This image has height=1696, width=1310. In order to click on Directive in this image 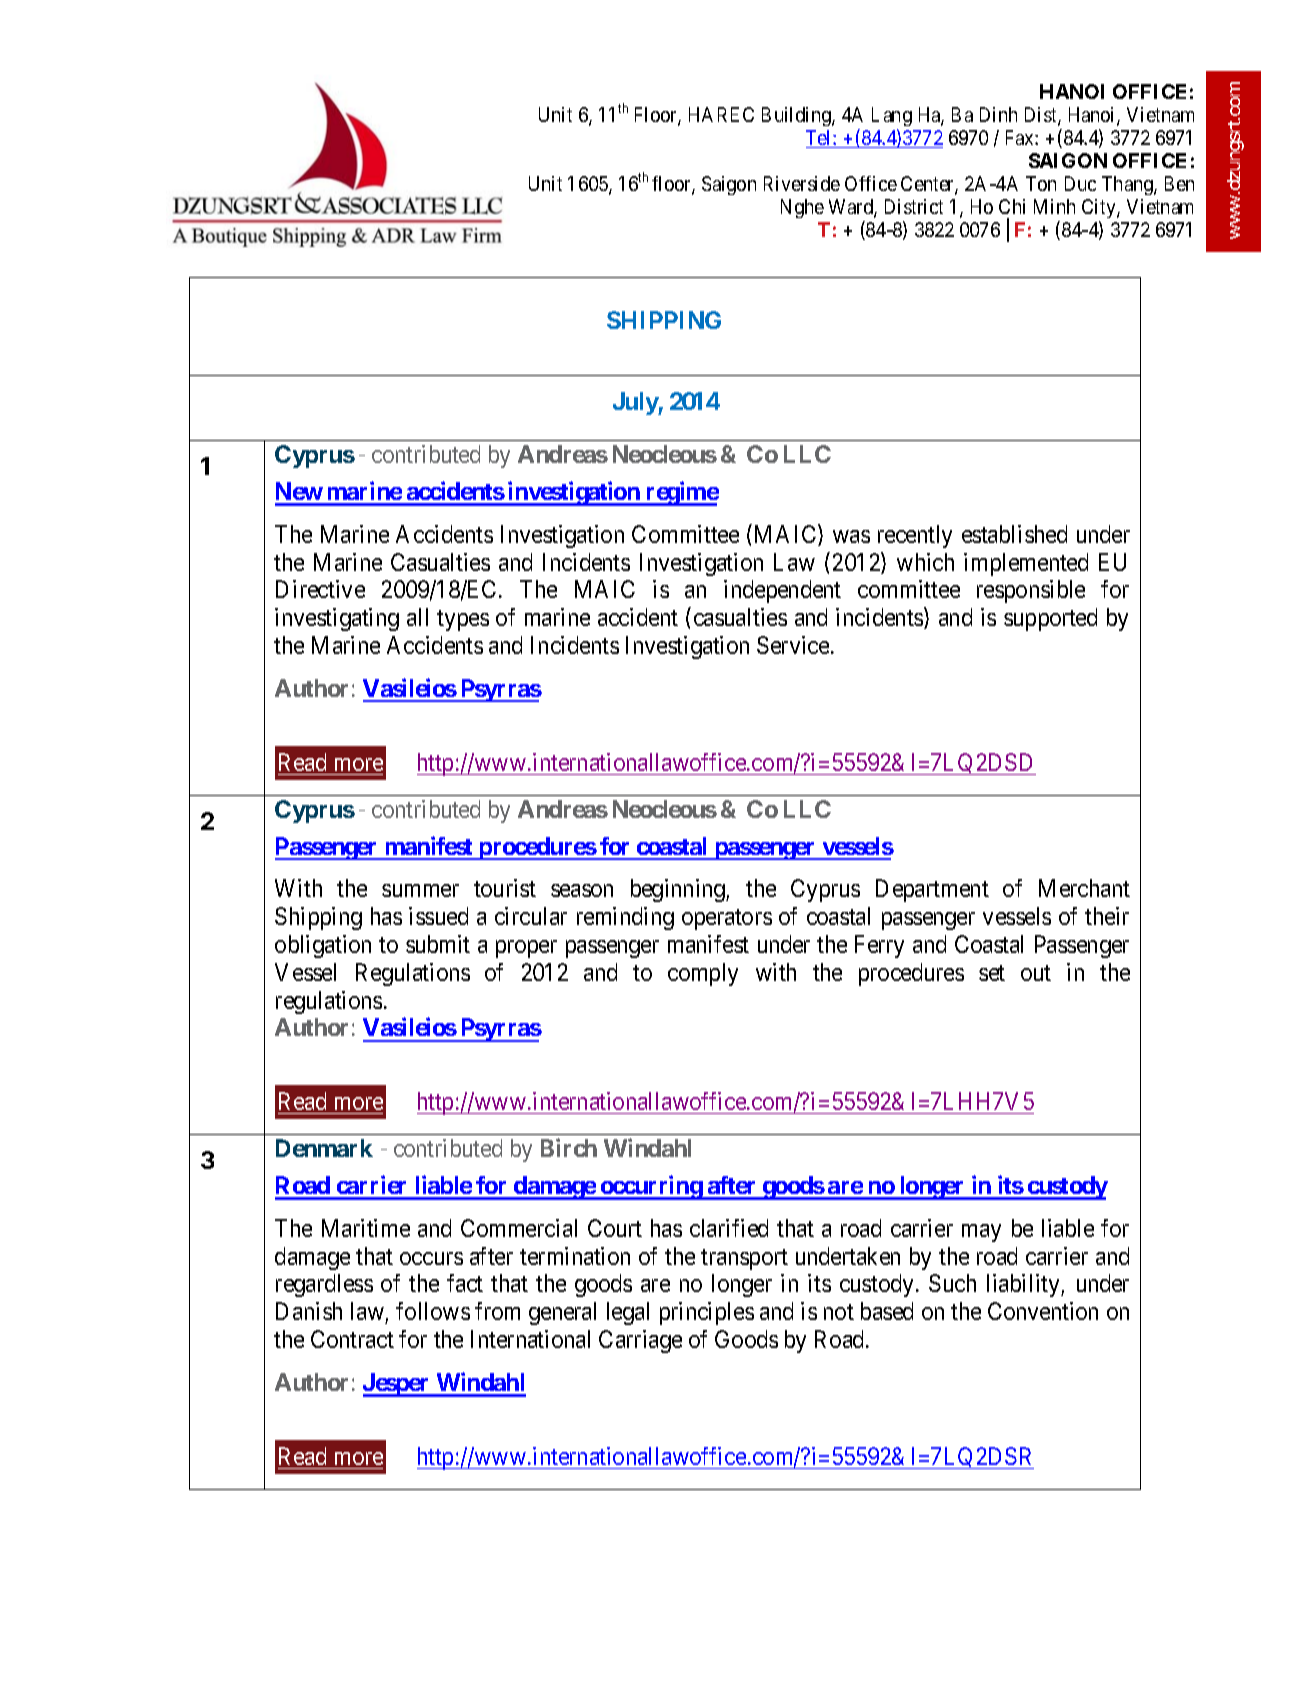, I will do `click(320, 589)`.
